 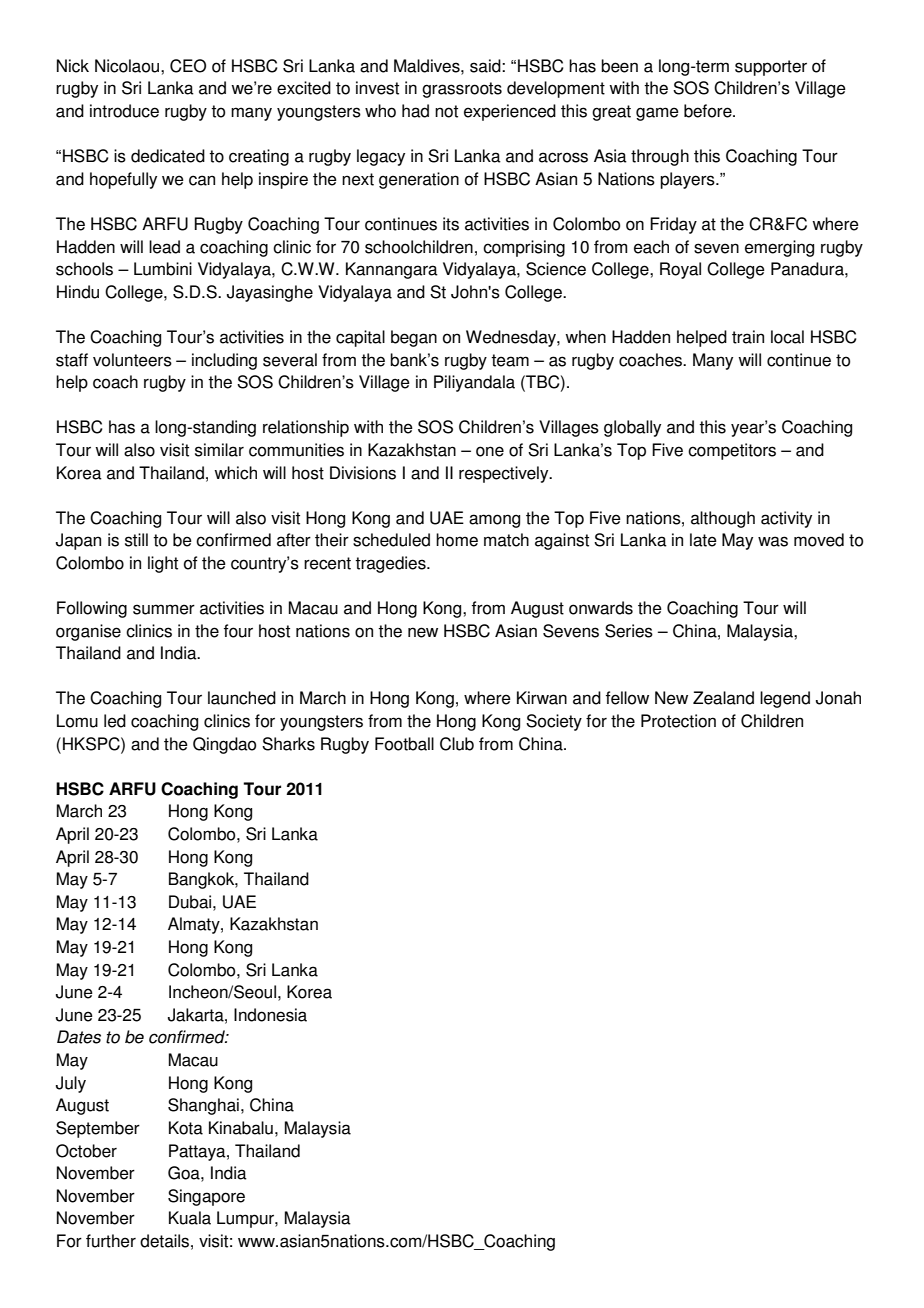 What do you see at coordinates (190, 1218) in the screenshot?
I see `Kuala` at bounding box center [190, 1218].
